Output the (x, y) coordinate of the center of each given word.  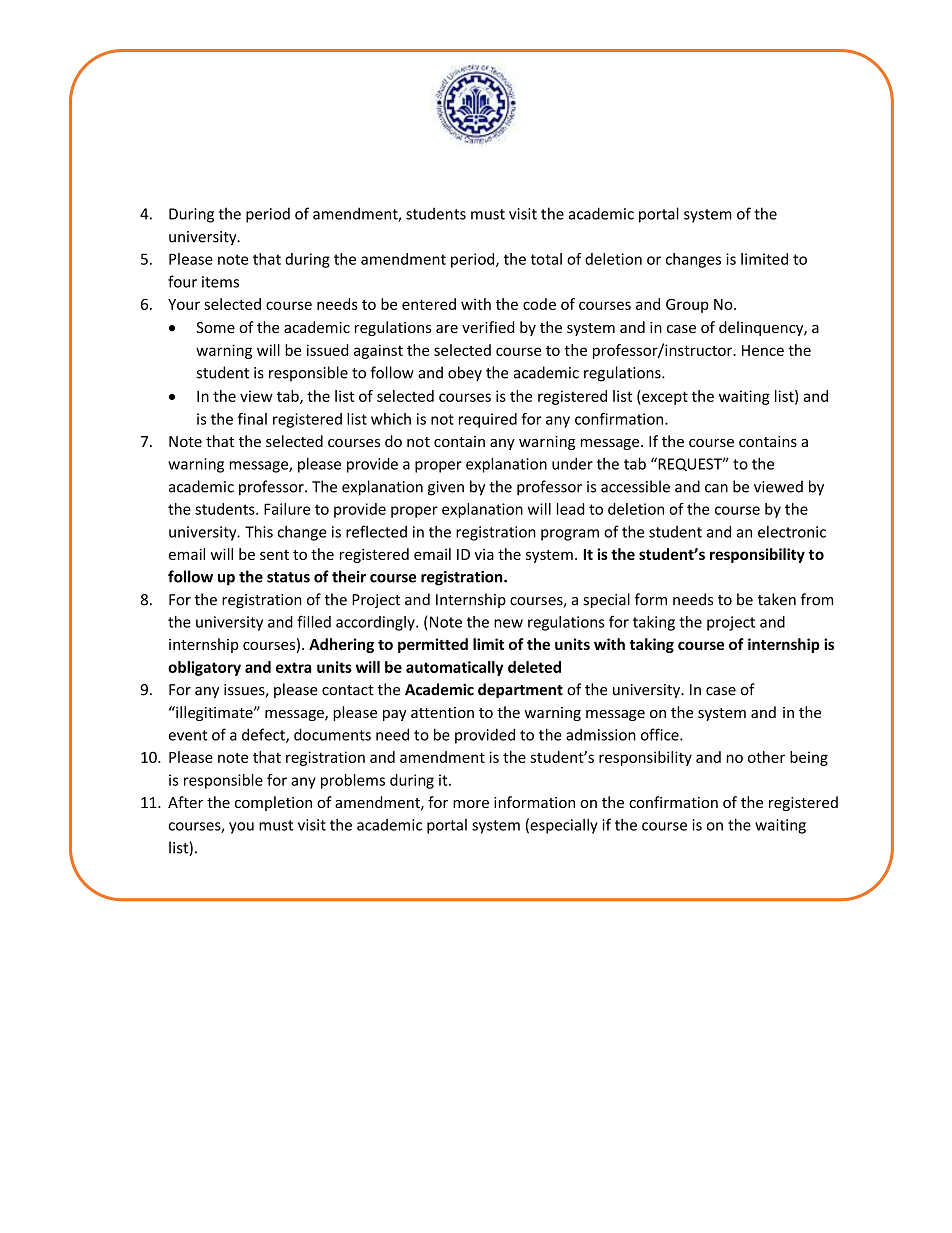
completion (273, 803)
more (471, 804)
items (220, 282)
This (259, 531)
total (546, 259)
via (484, 554)
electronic (792, 532)
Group (687, 306)
